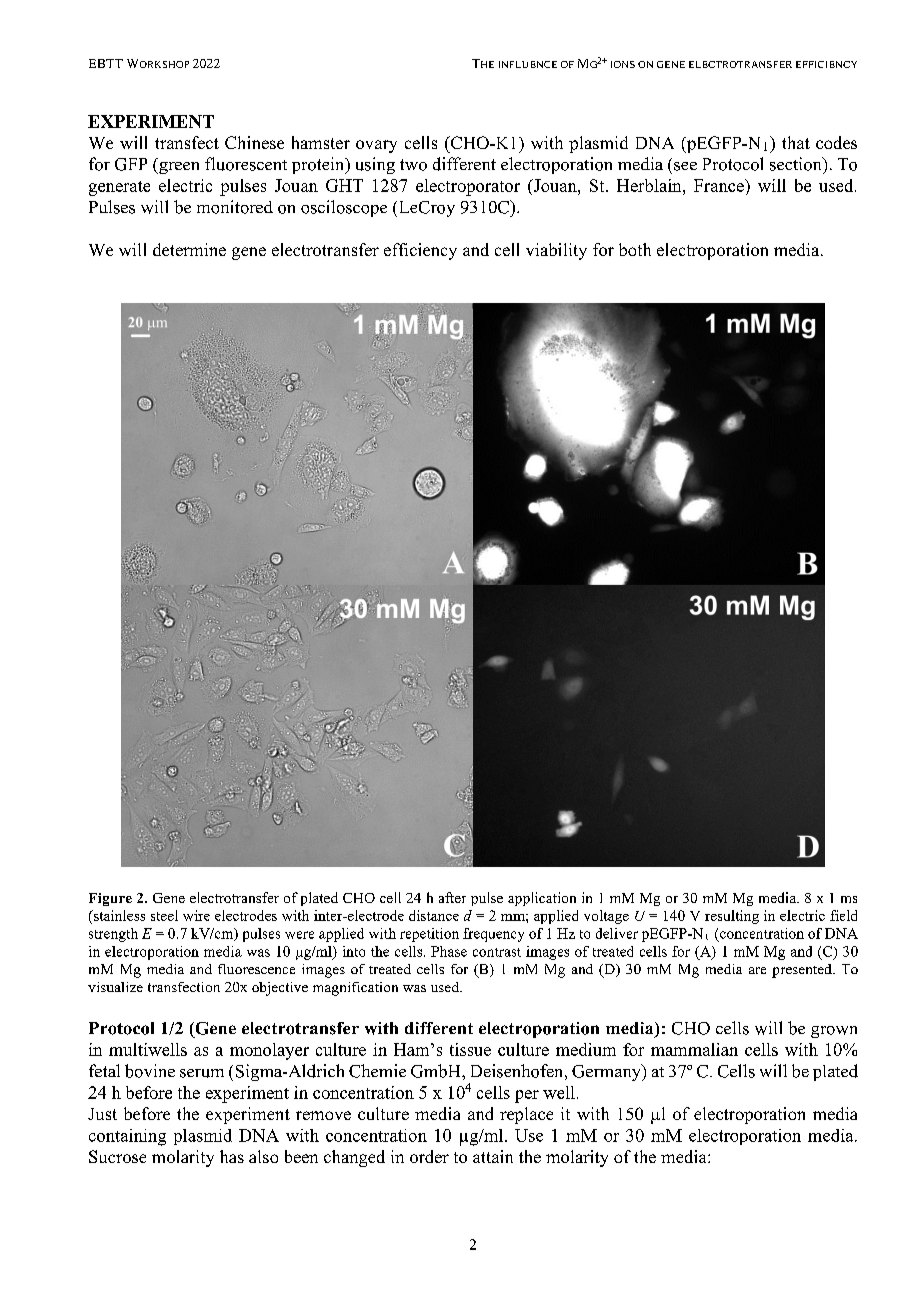 The height and width of the page is (1308, 924). I want to click on viability, so click(556, 251).
